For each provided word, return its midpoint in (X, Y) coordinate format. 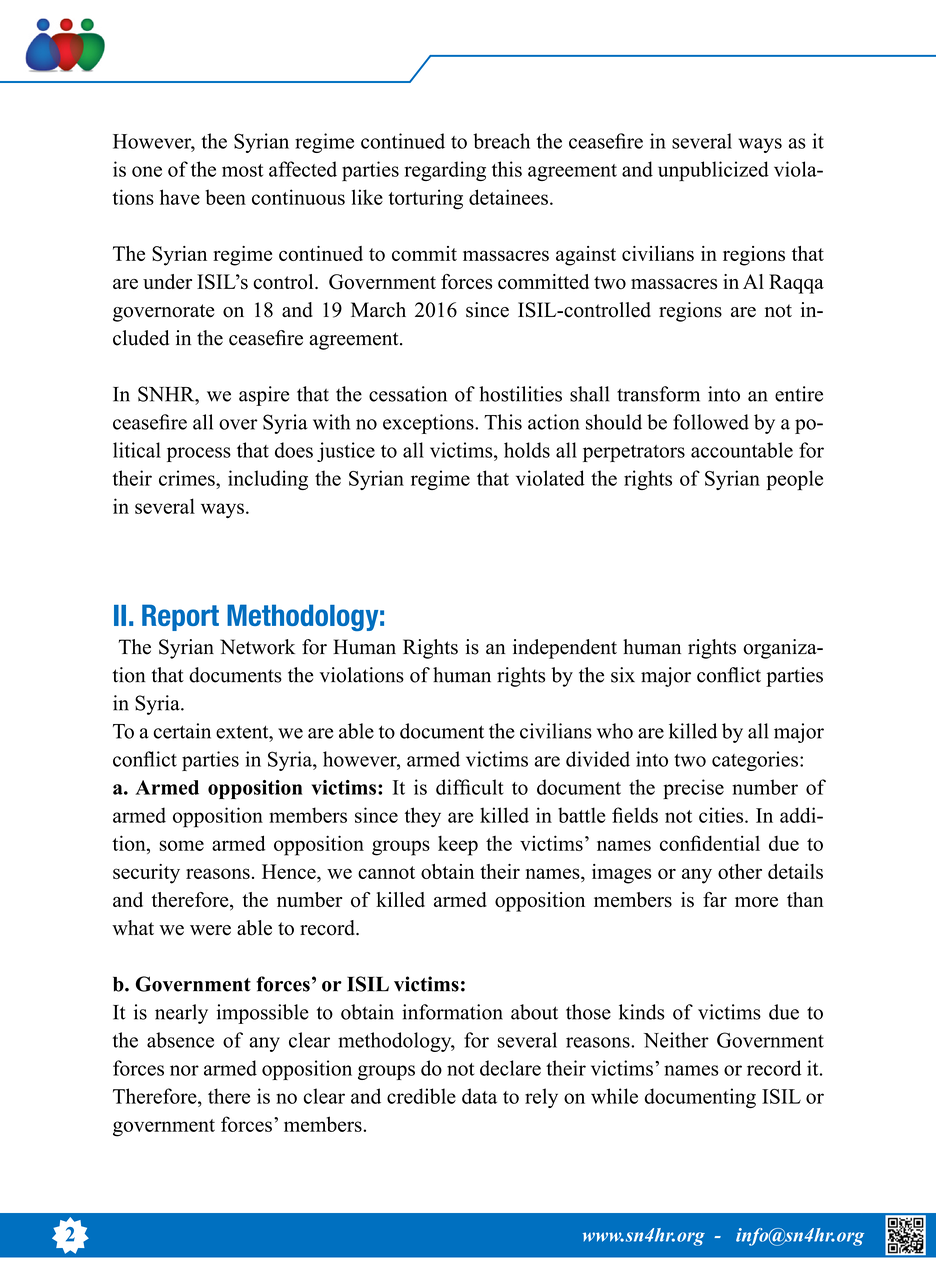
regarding (445, 171)
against (586, 256)
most (242, 170)
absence (180, 1040)
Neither (676, 1040)
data (479, 1096)
